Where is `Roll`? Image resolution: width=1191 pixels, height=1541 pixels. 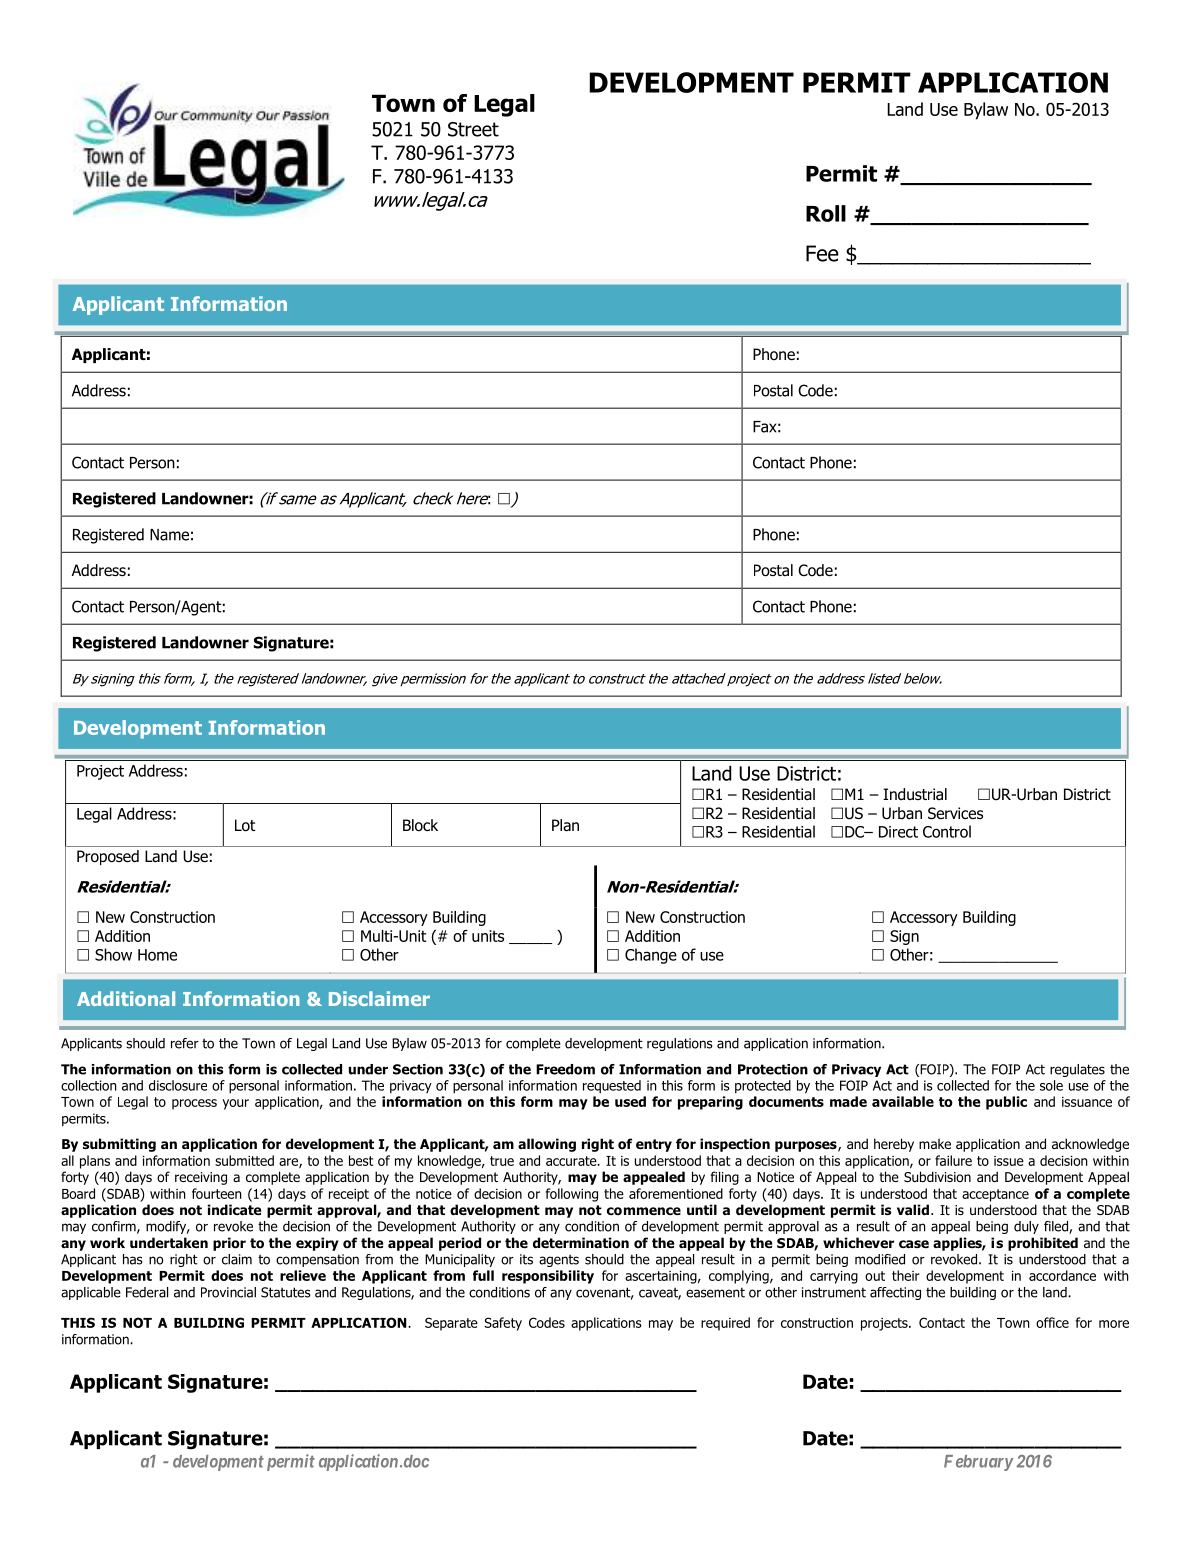
Roll is located at coordinates (826, 213).
